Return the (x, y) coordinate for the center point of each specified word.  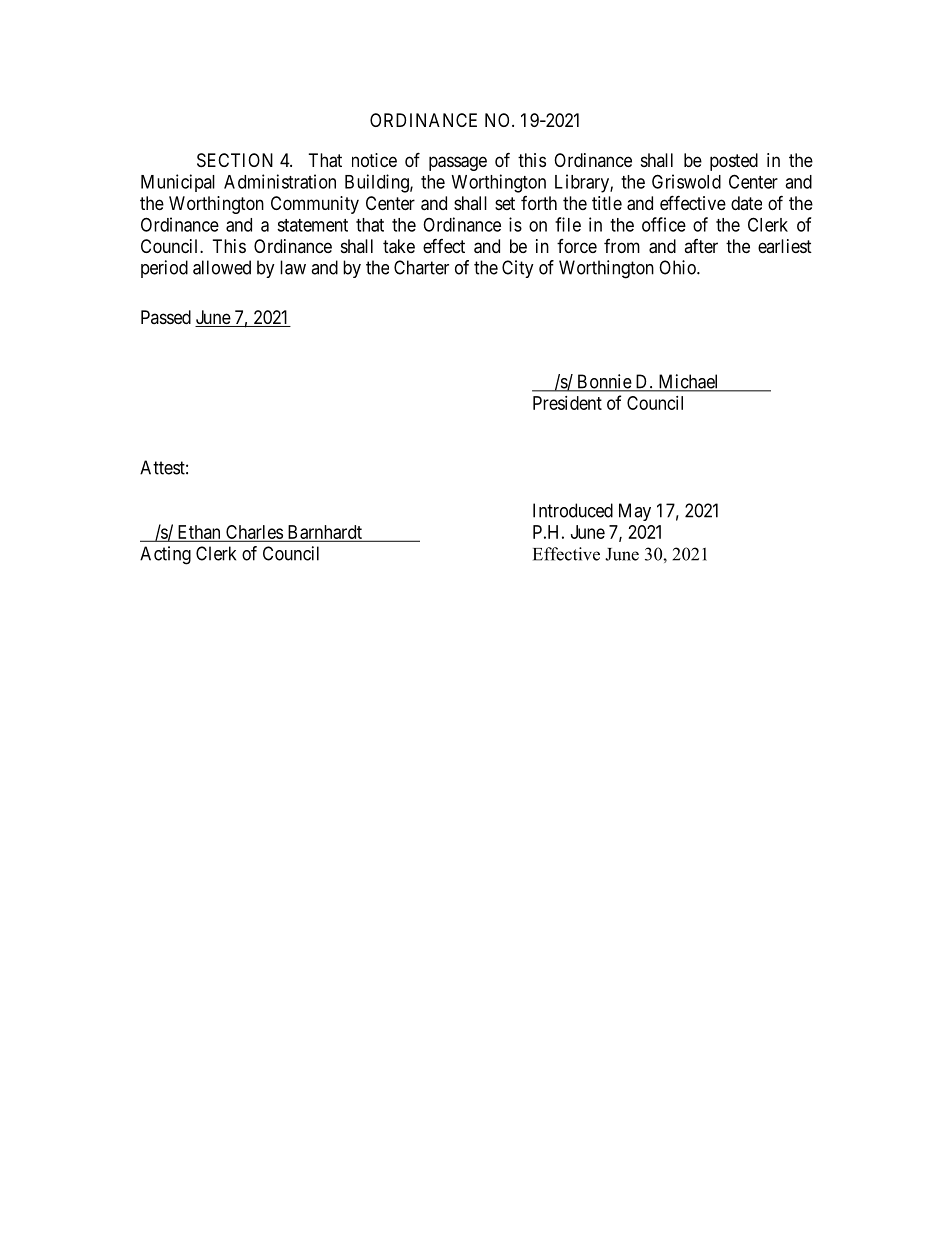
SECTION (235, 160)
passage (458, 163)
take (399, 246)
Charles (254, 533)
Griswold (686, 181)
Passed (166, 317)
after (701, 246)
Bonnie (604, 382)
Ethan (199, 533)
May (635, 512)
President (567, 403)
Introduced (573, 510)
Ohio (678, 267)
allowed (222, 267)
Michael (688, 382)
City (518, 269)
